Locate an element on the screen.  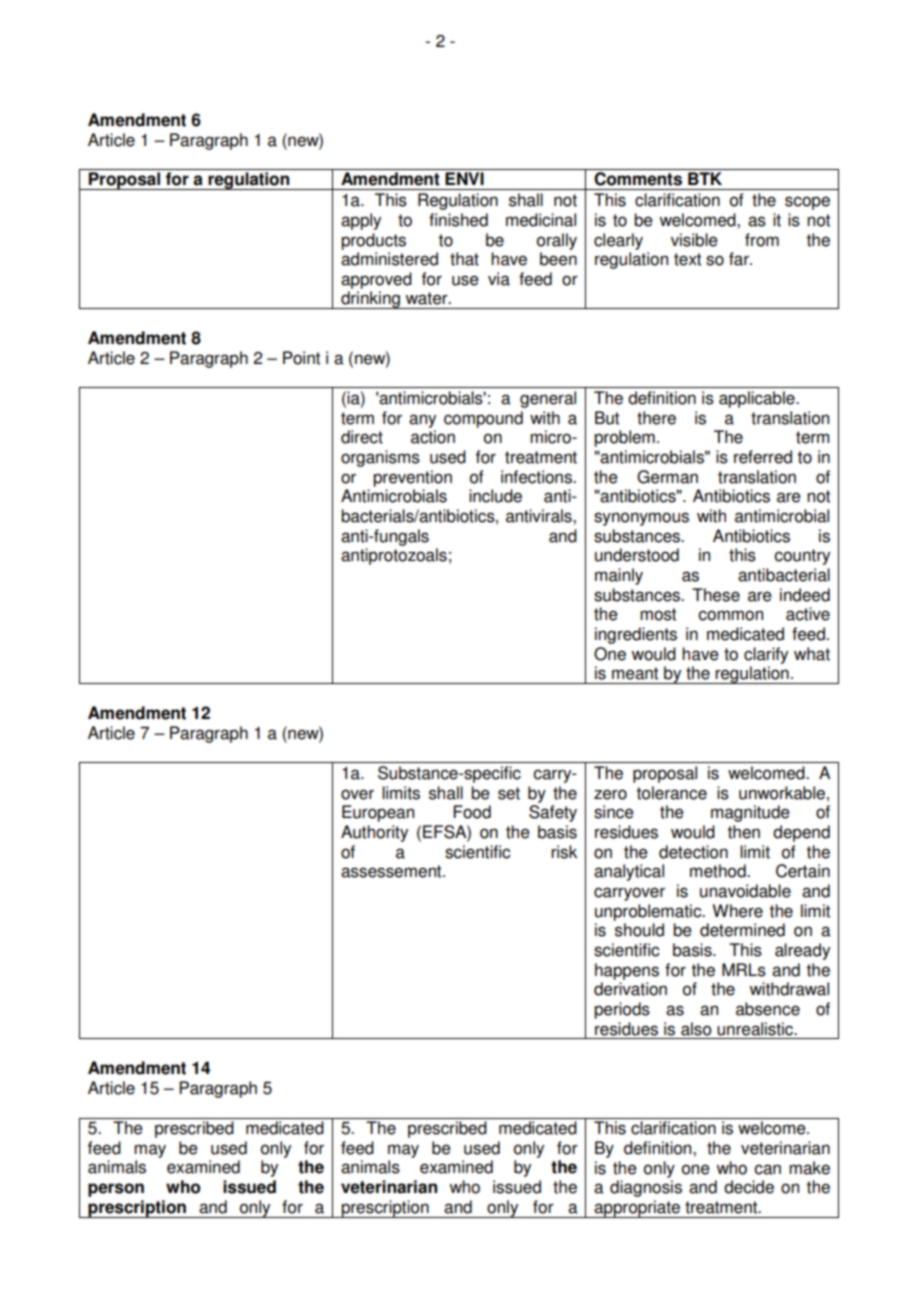
from is located at coordinates (762, 240).
